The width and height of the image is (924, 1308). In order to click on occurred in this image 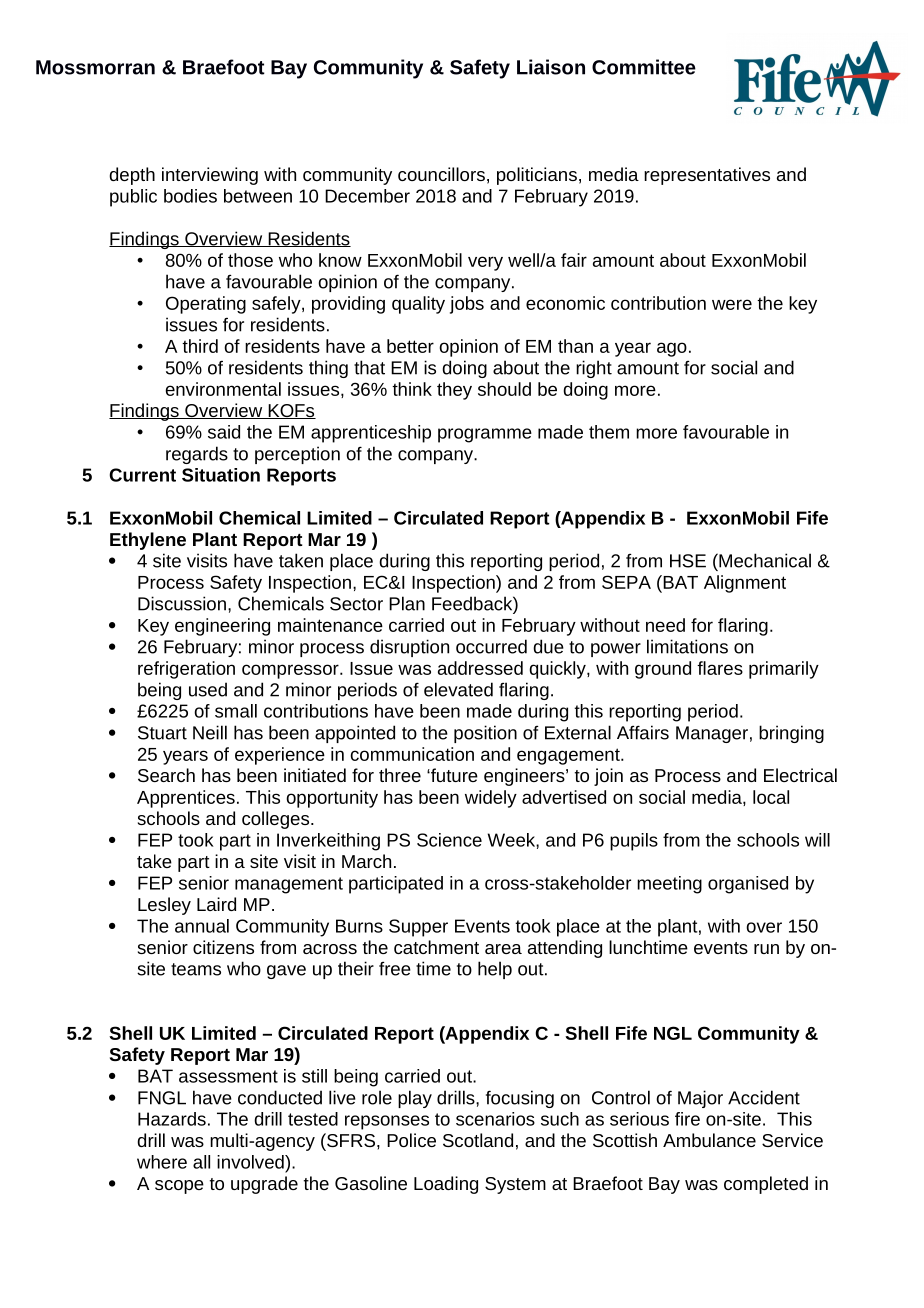, I will do `click(491, 646)`.
